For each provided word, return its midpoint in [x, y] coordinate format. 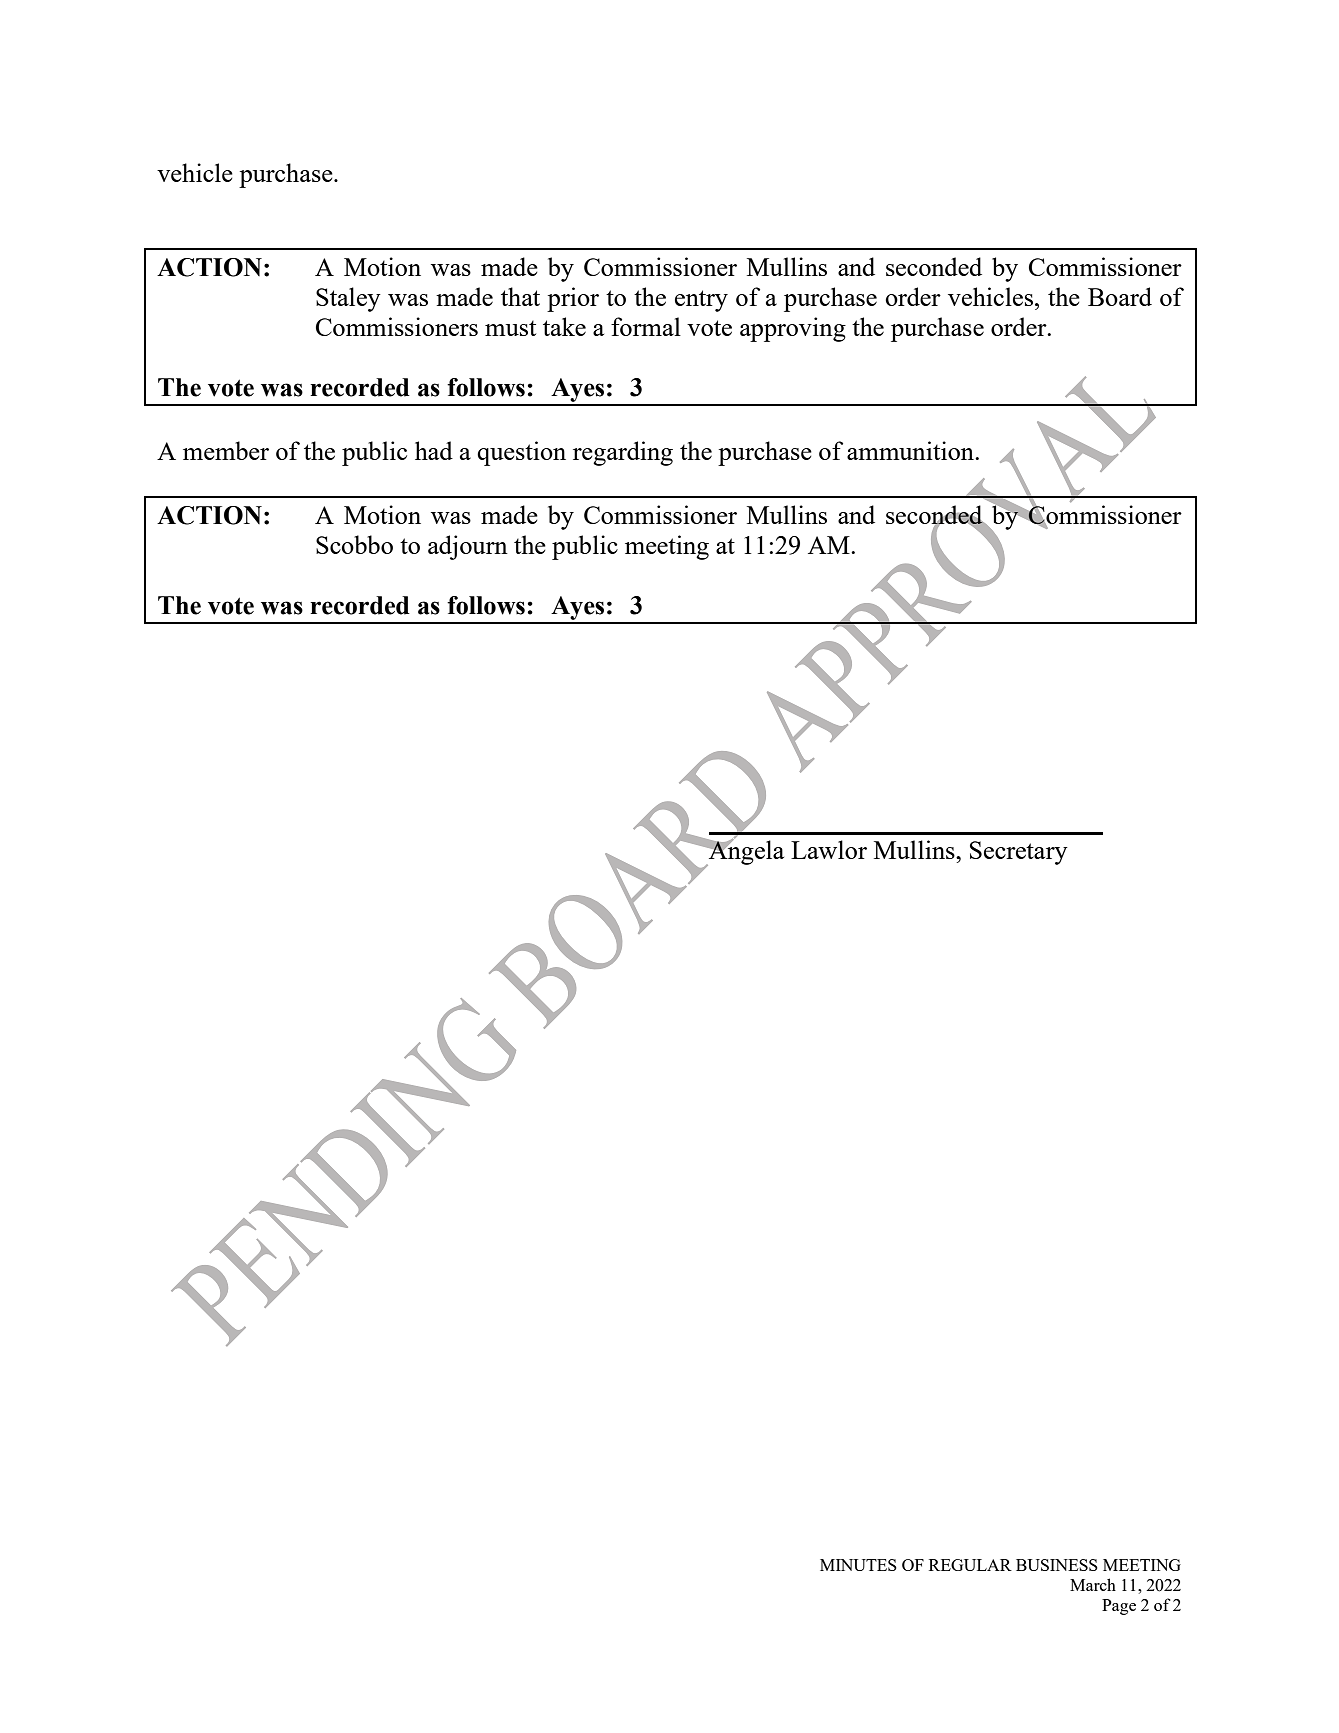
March [1093, 1584]
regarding [623, 453]
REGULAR [970, 1565]
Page [1119, 1607]
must [510, 328]
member [226, 450]
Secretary [1019, 853]
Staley [348, 299]
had [434, 450]
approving [793, 329]
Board [1120, 296]
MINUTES [858, 1565]
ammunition [911, 450]
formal [646, 326]
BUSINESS [1057, 1565]
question [521, 453]
